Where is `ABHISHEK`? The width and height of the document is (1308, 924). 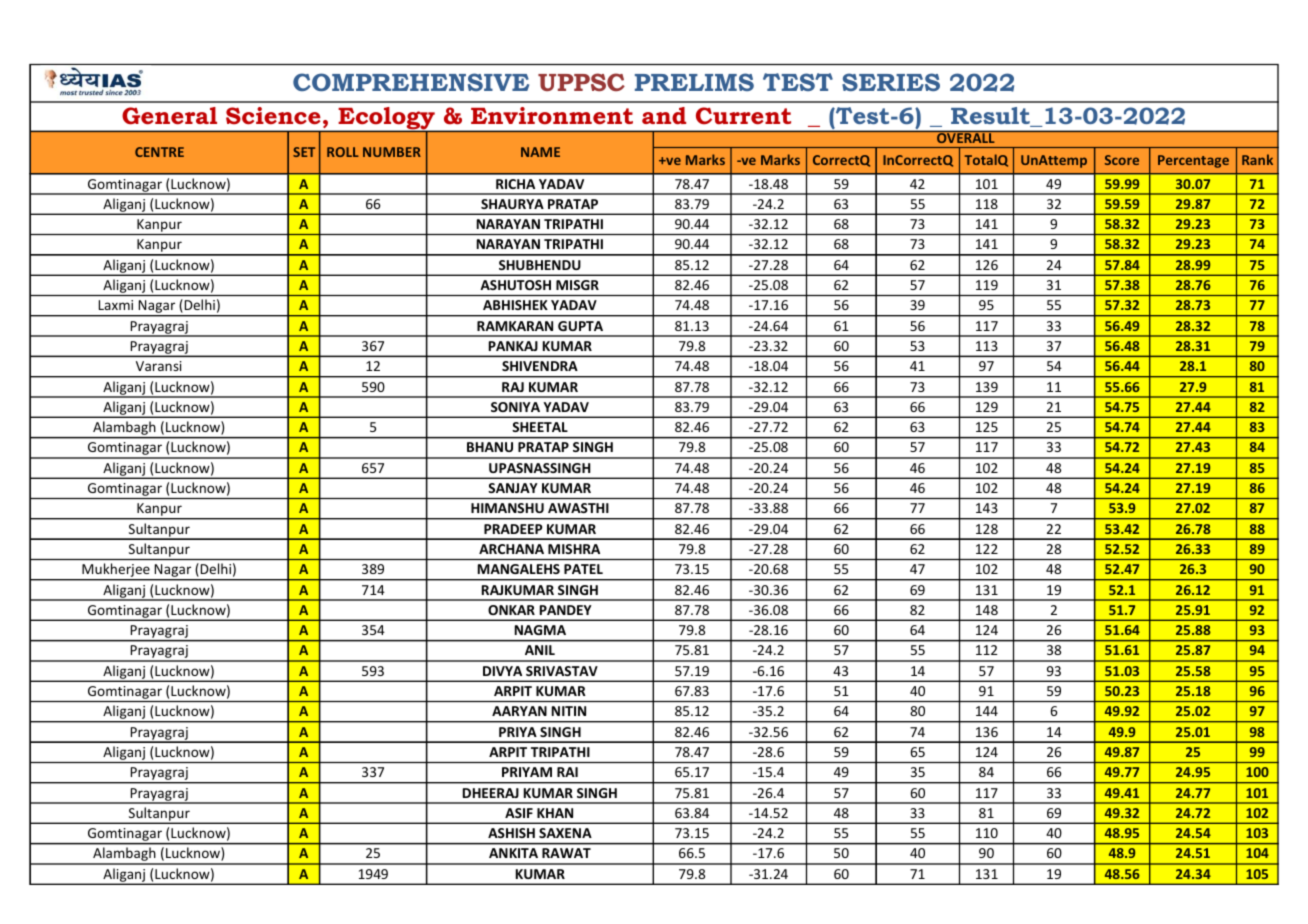
ABHISHEK is located at coordinates (515, 305).
